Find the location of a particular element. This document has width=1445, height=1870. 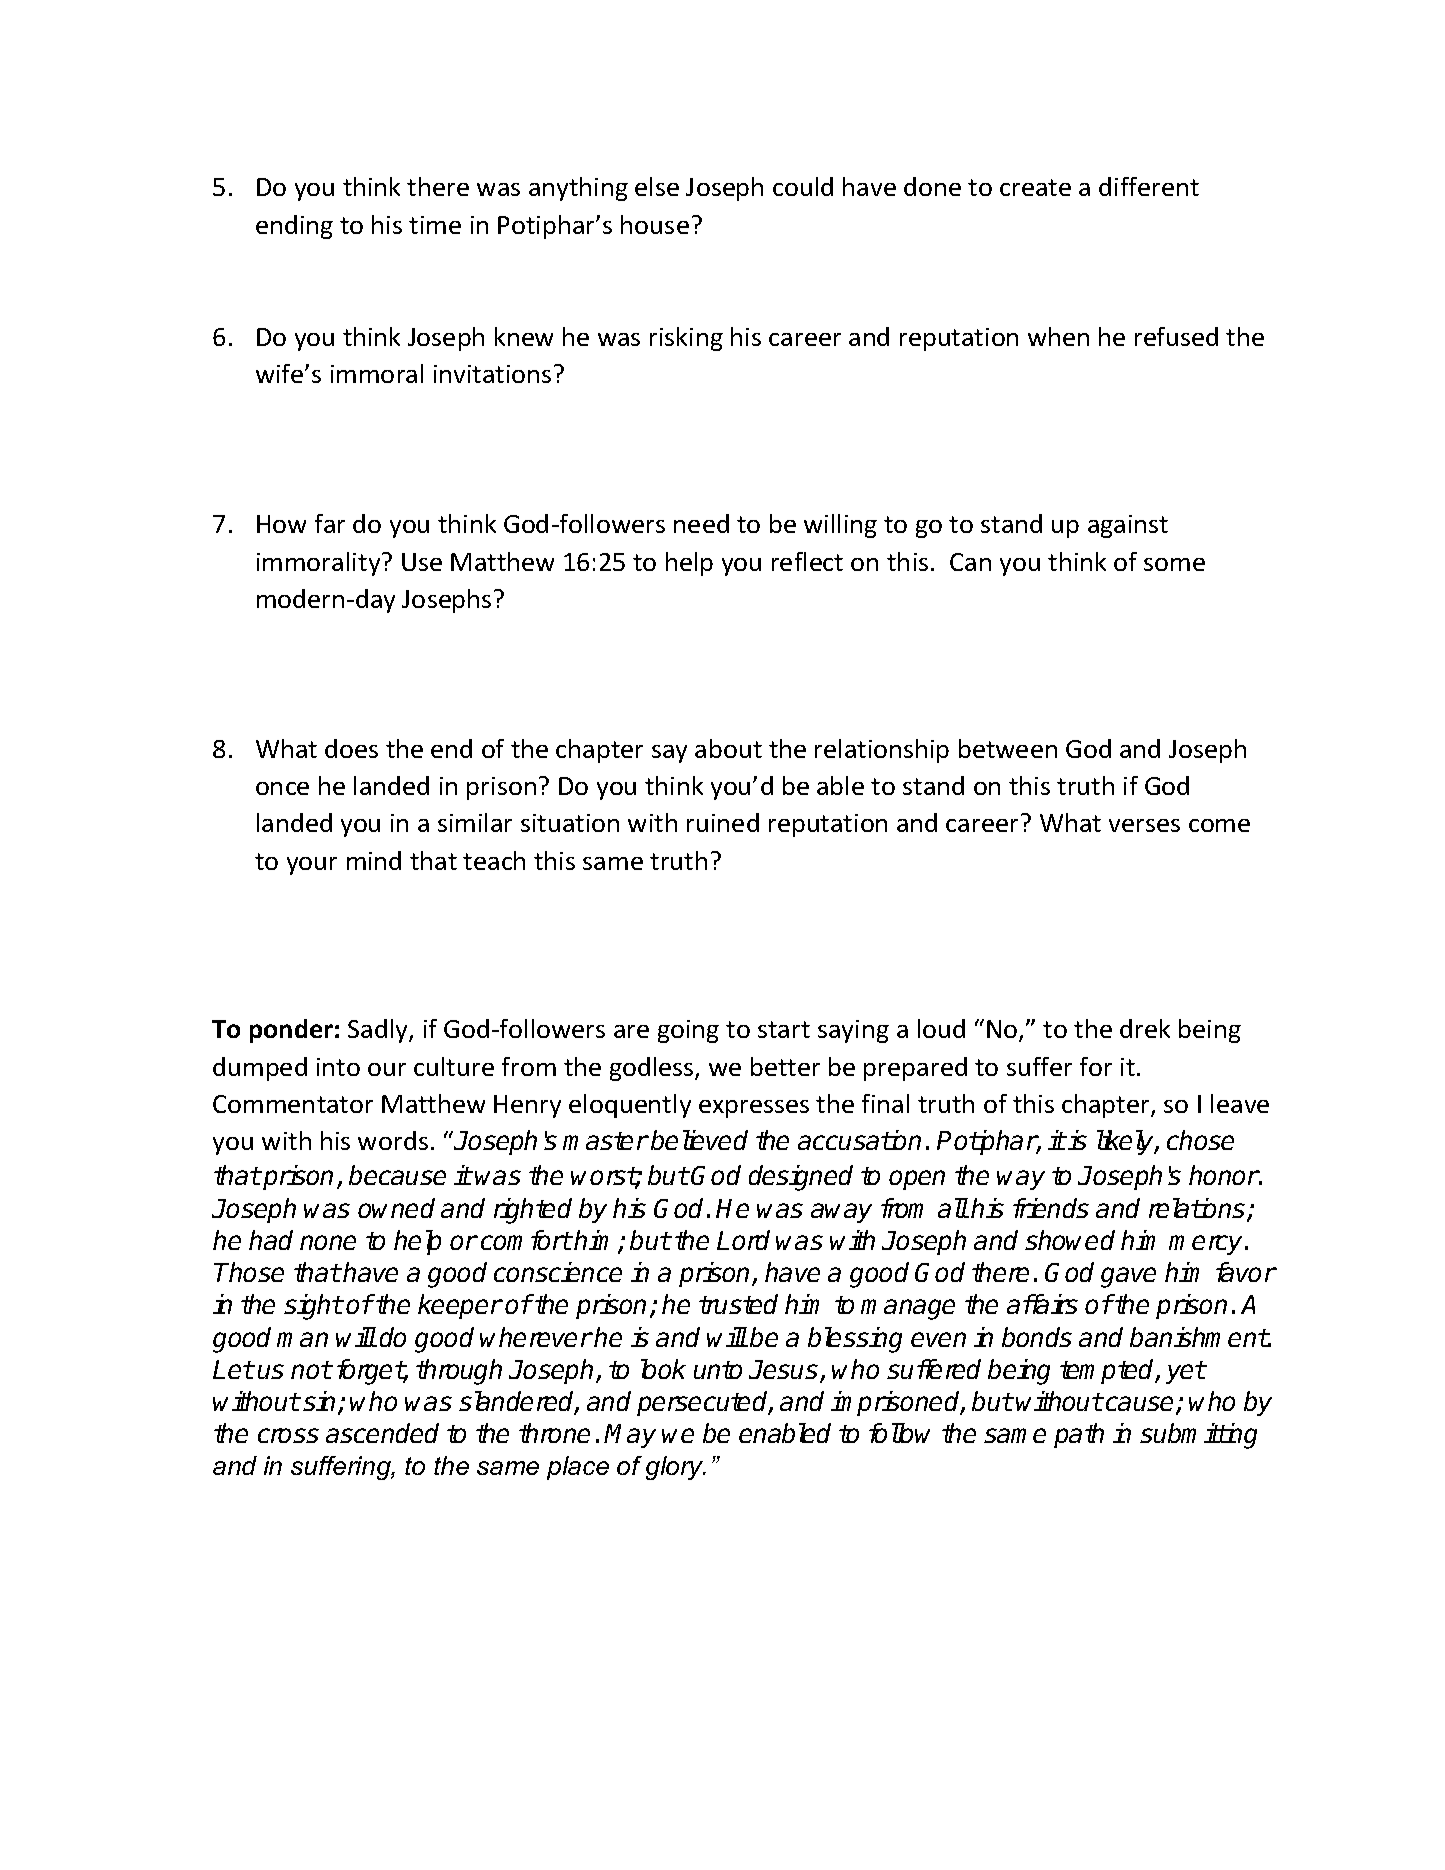

some is located at coordinates (1174, 564).
